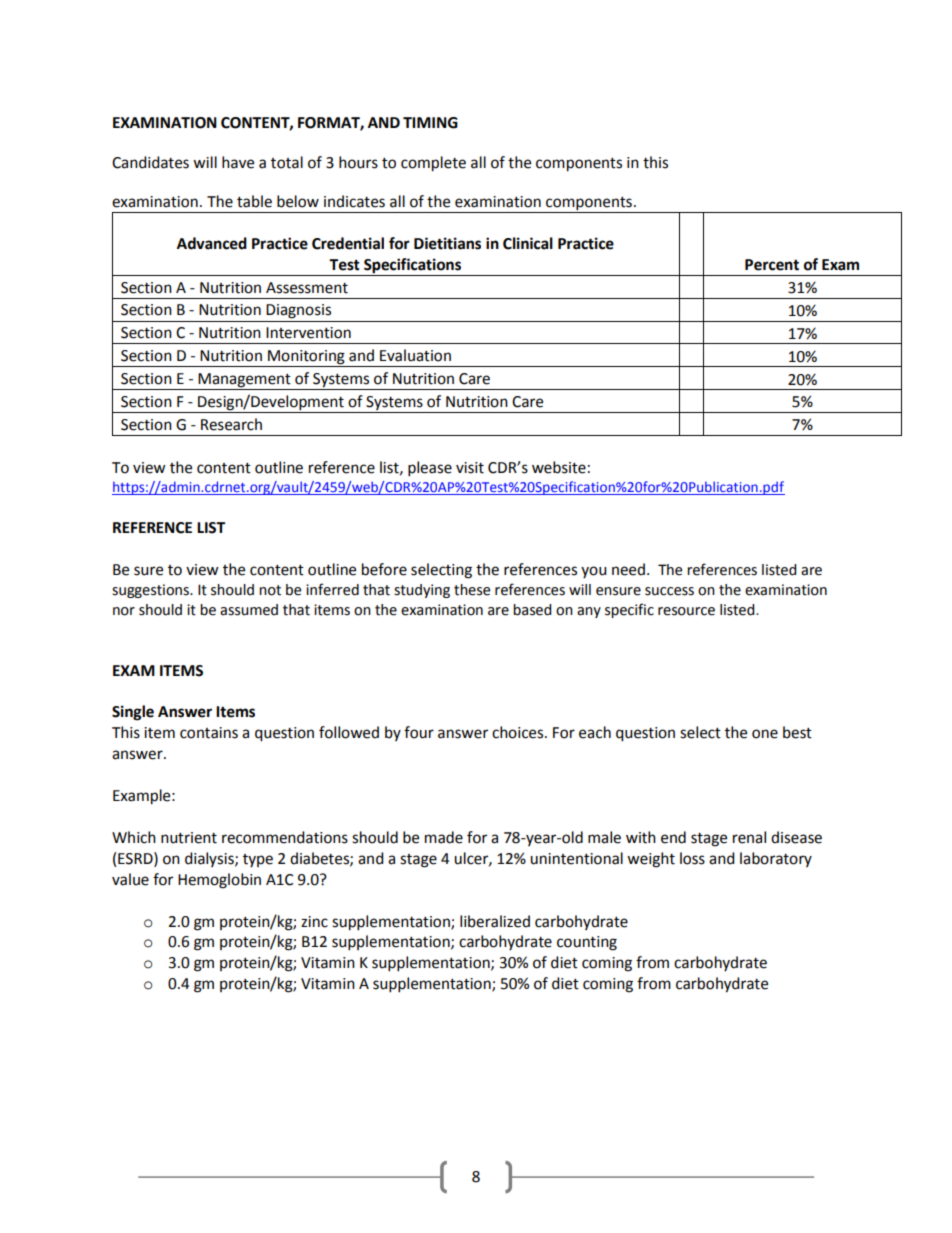 Image resolution: width=952 pixels, height=1233 pixels. Describe the element at coordinates (587, 943) in the screenshot. I see `counting` at that location.
